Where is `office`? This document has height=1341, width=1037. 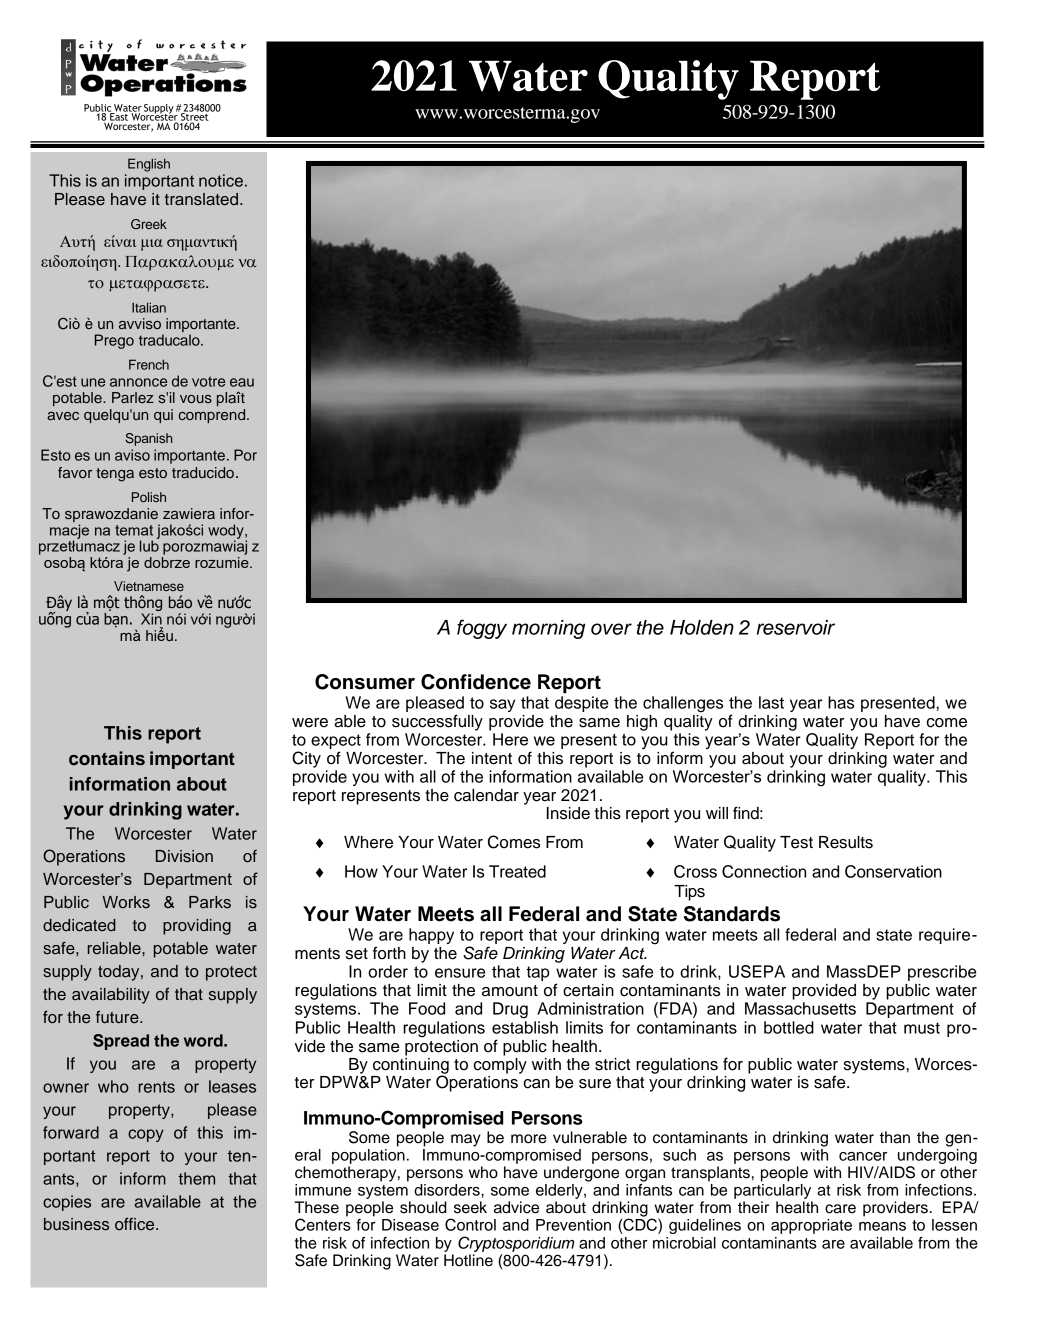
office is located at coordinates (136, 1224).
